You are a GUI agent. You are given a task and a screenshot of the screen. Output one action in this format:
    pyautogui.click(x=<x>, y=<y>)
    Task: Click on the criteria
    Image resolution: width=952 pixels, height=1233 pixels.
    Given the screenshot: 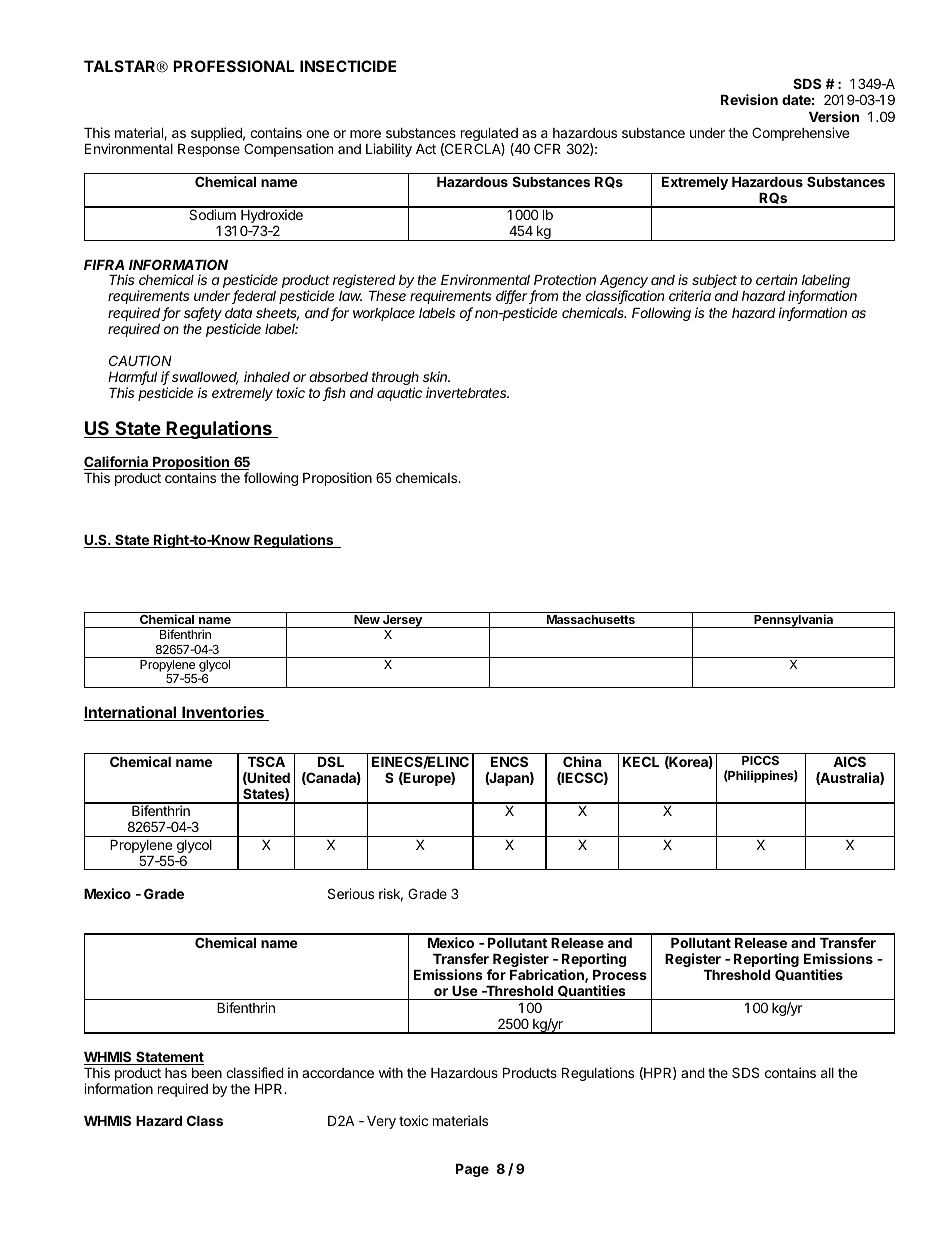 What is the action you would take?
    pyautogui.click(x=690, y=295)
